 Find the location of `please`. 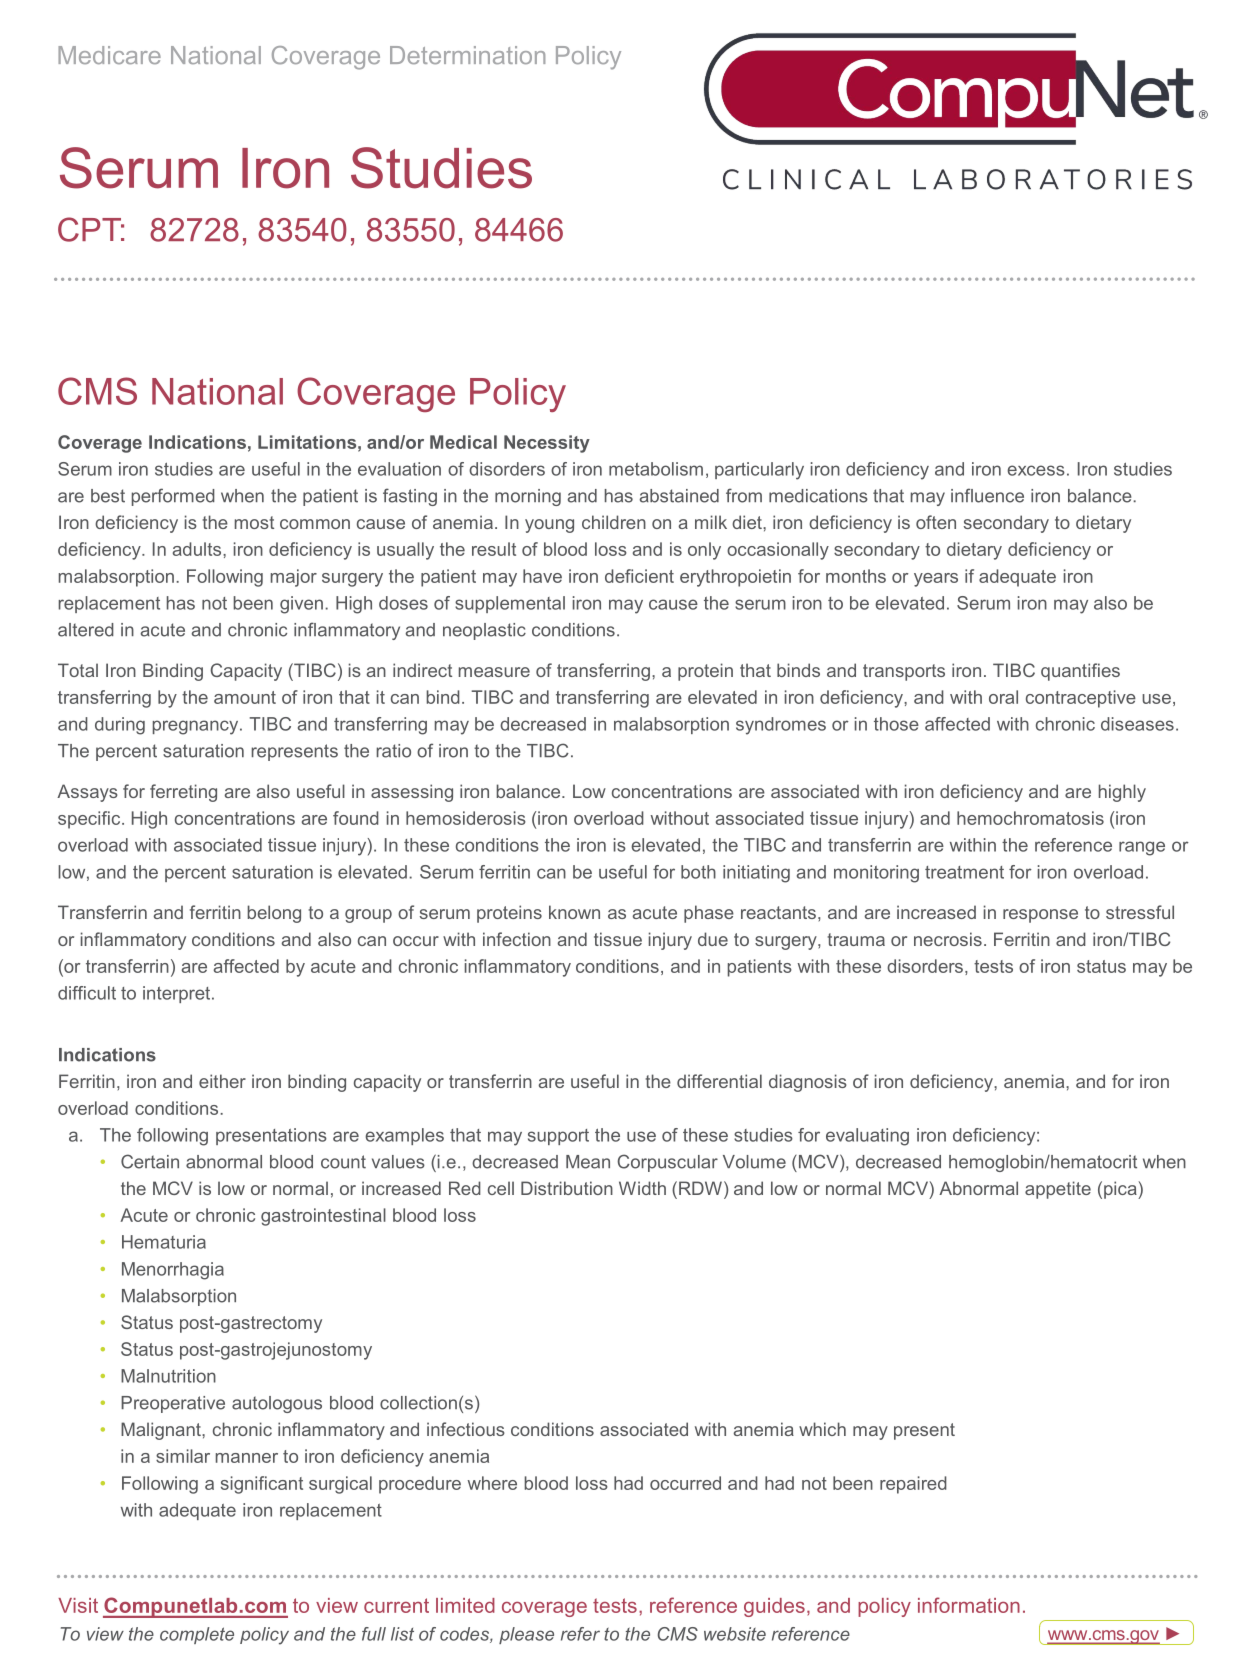

please is located at coordinates (526, 1635).
